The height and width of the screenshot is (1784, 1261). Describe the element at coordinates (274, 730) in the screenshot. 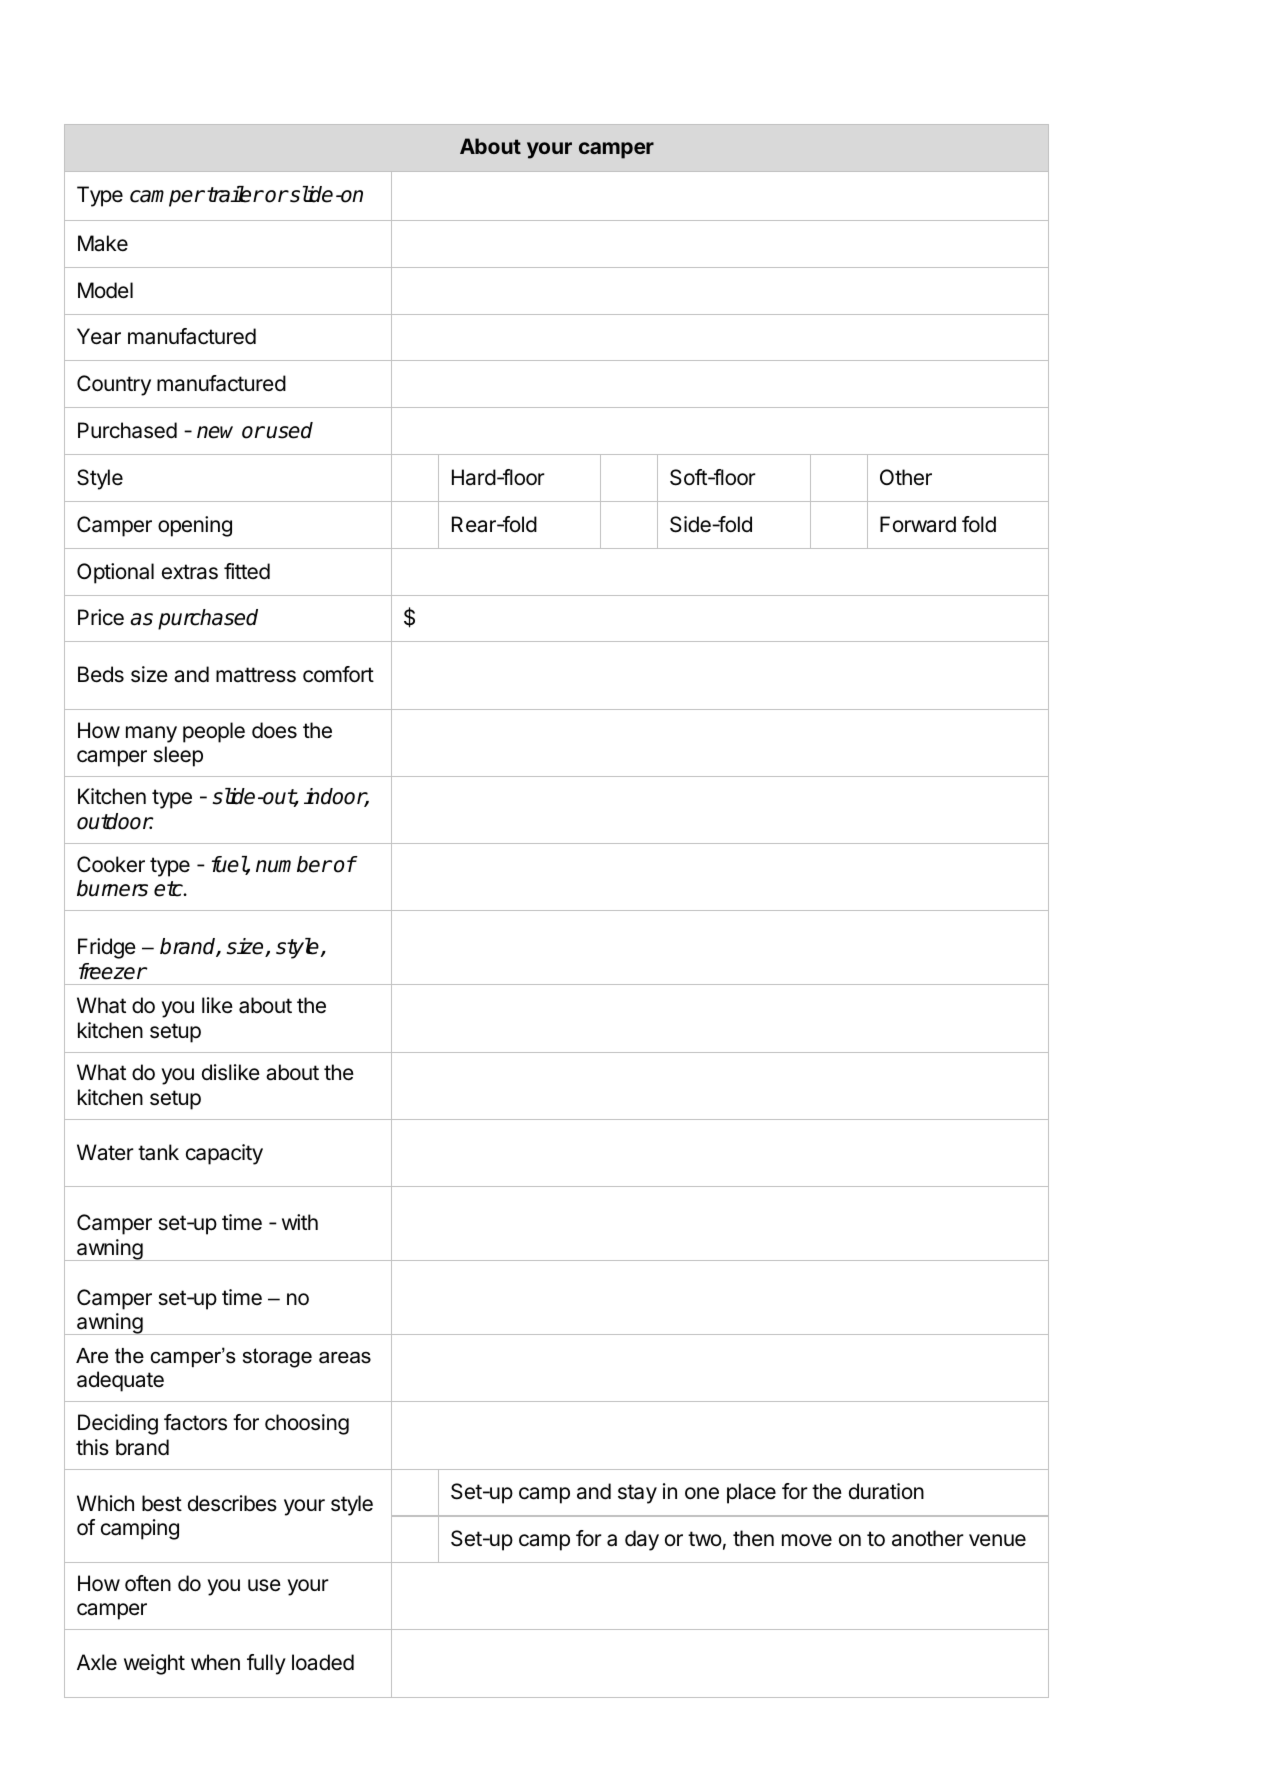

I see `does` at that location.
